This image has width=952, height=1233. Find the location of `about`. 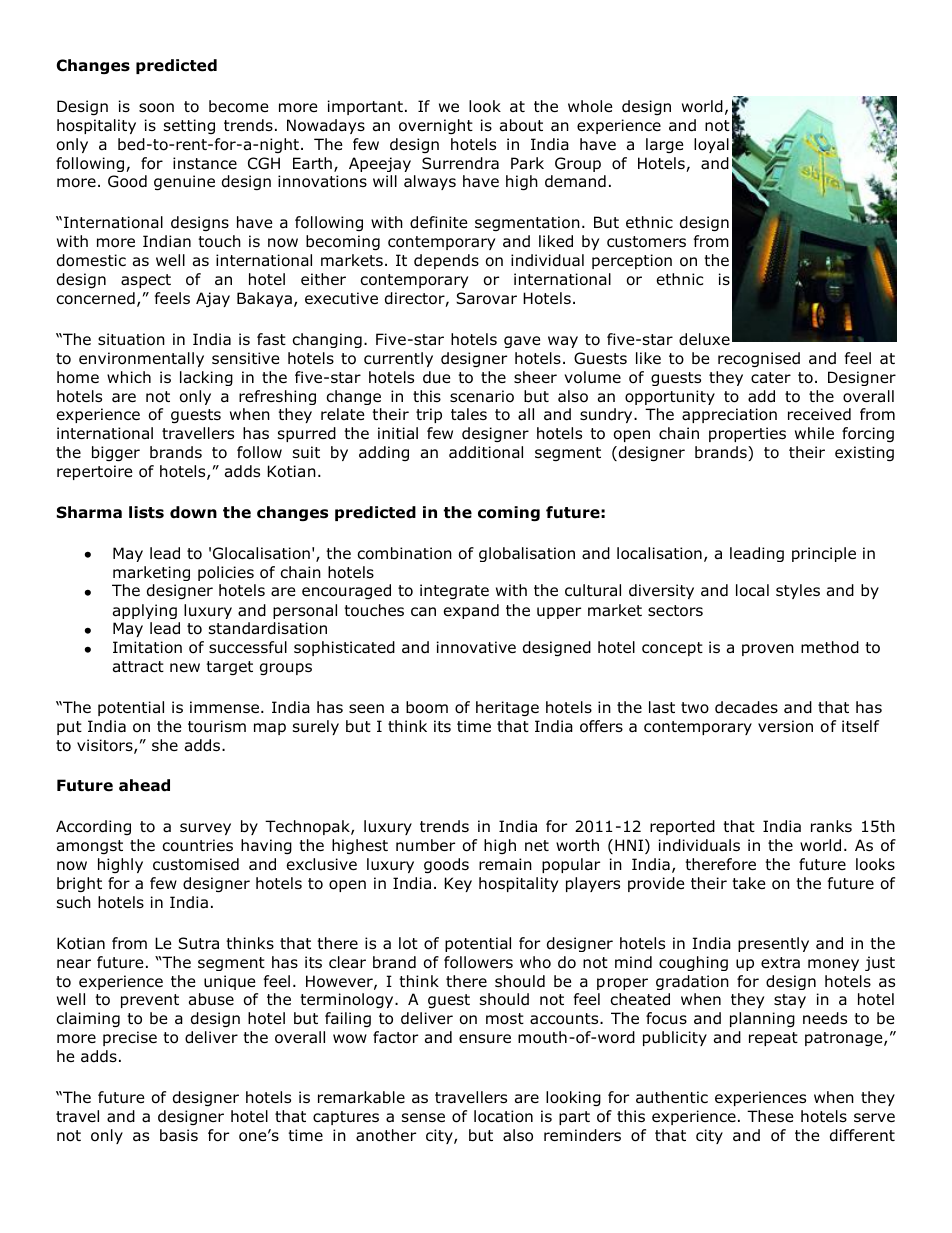

about is located at coordinates (521, 125).
